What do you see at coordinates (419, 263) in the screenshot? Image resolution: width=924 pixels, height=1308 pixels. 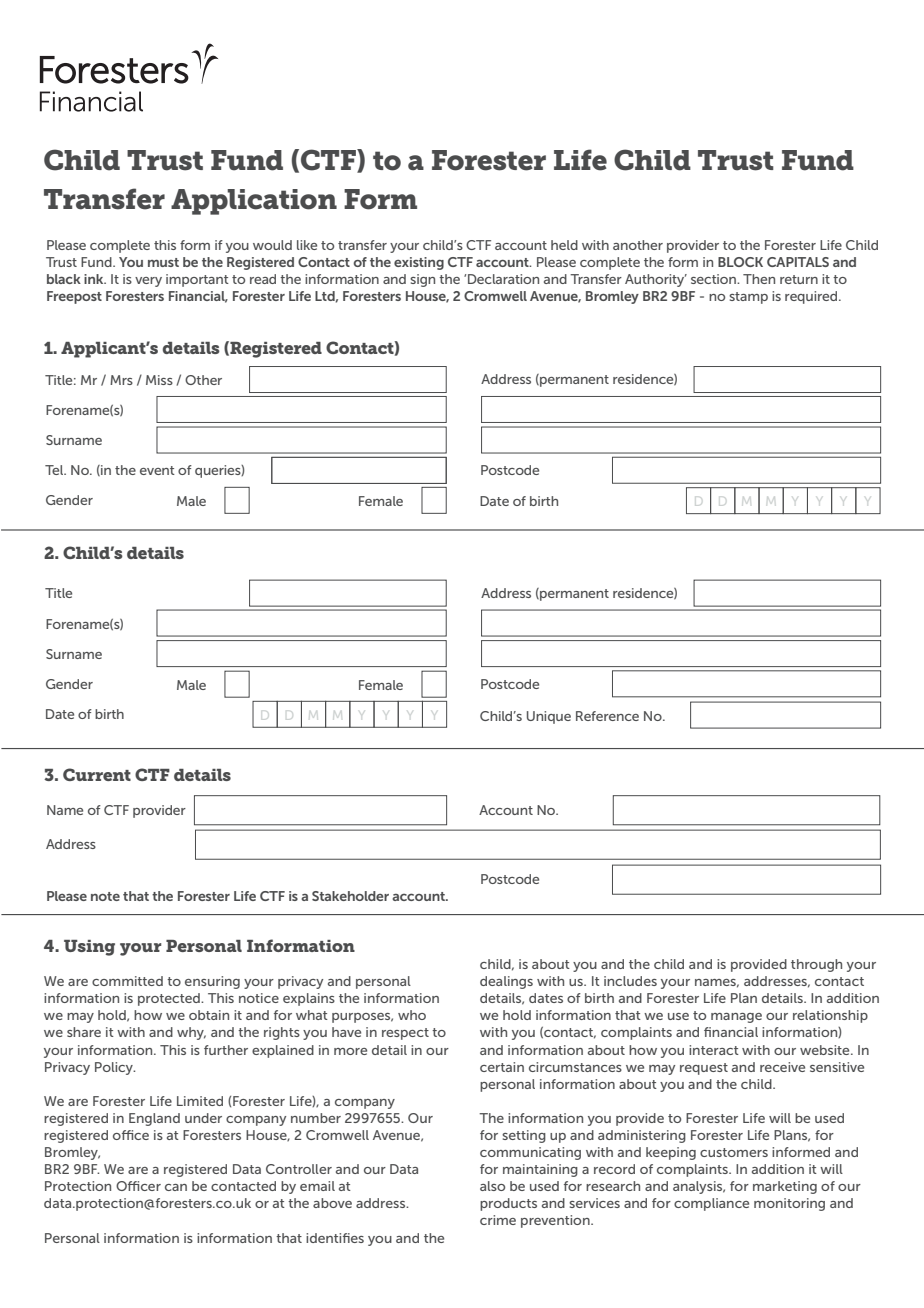 I see `existing` at bounding box center [419, 263].
